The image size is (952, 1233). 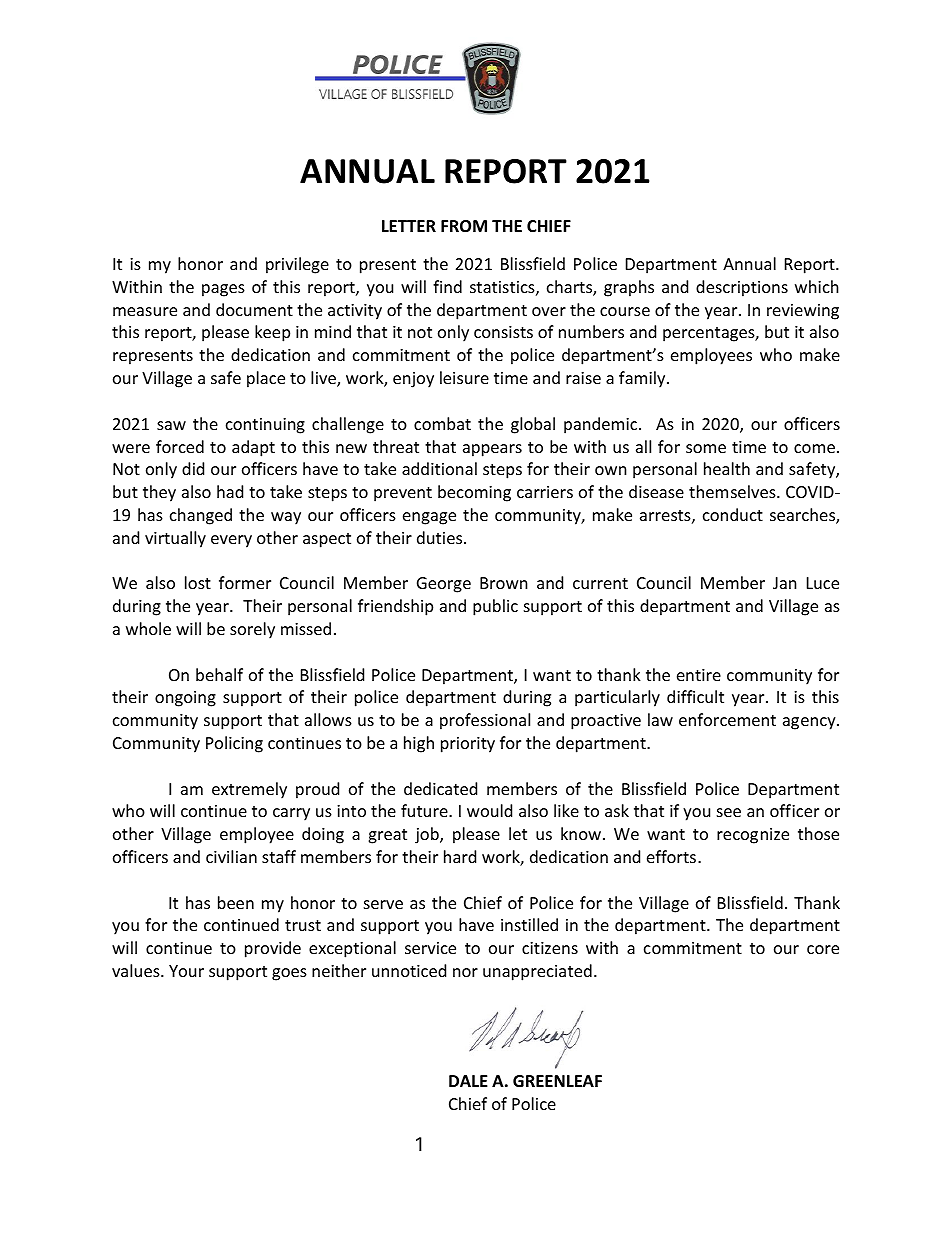 What do you see at coordinates (753, 836) in the document?
I see `recognize` at bounding box center [753, 836].
